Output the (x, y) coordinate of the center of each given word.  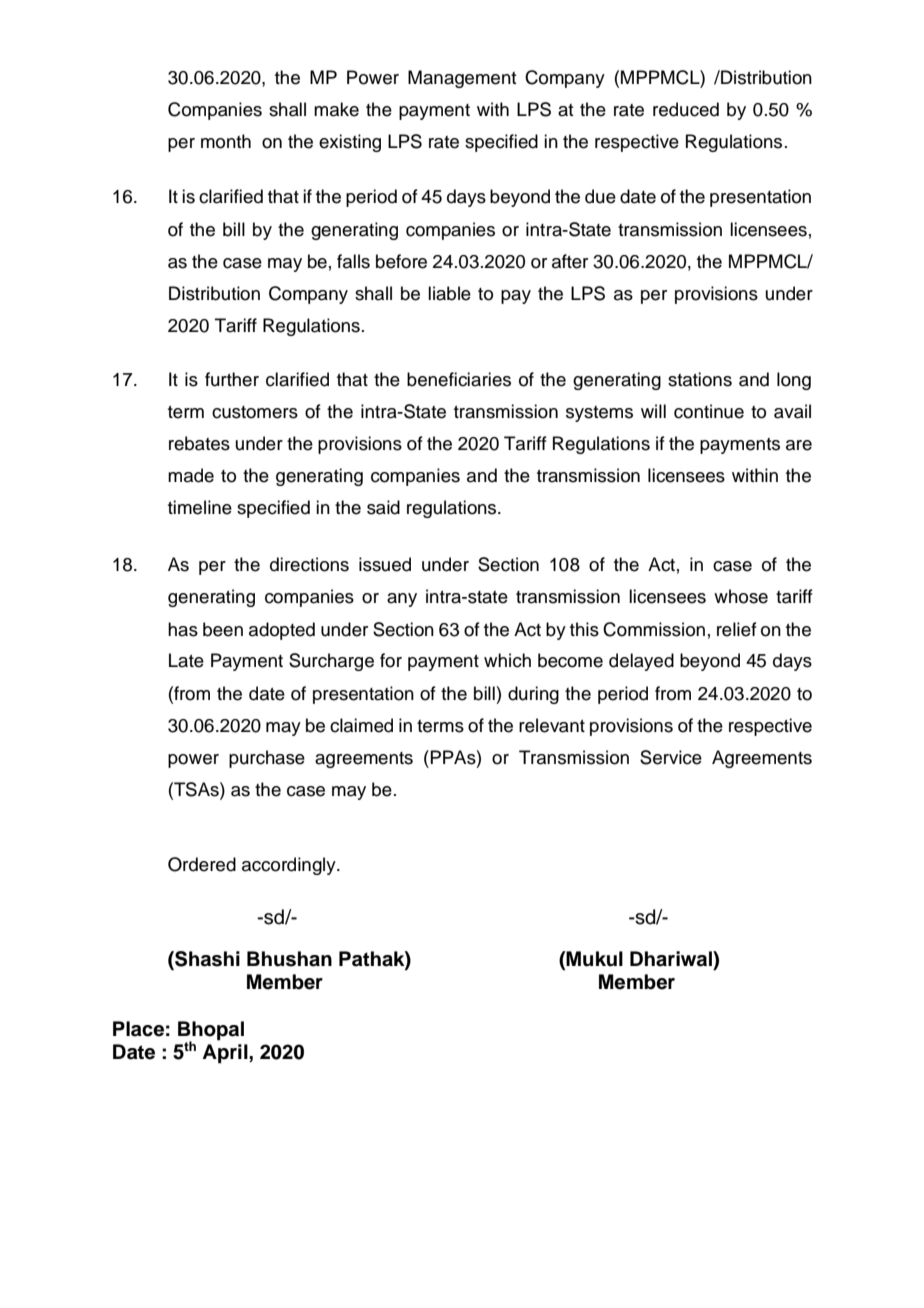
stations (700, 379)
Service (671, 757)
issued (385, 564)
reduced (686, 109)
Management (462, 79)
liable (449, 293)
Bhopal (211, 1032)
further (232, 379)
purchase (267, 759)
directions (309, 564)
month (226, 141)
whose (741, 596)
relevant (552, 725)
